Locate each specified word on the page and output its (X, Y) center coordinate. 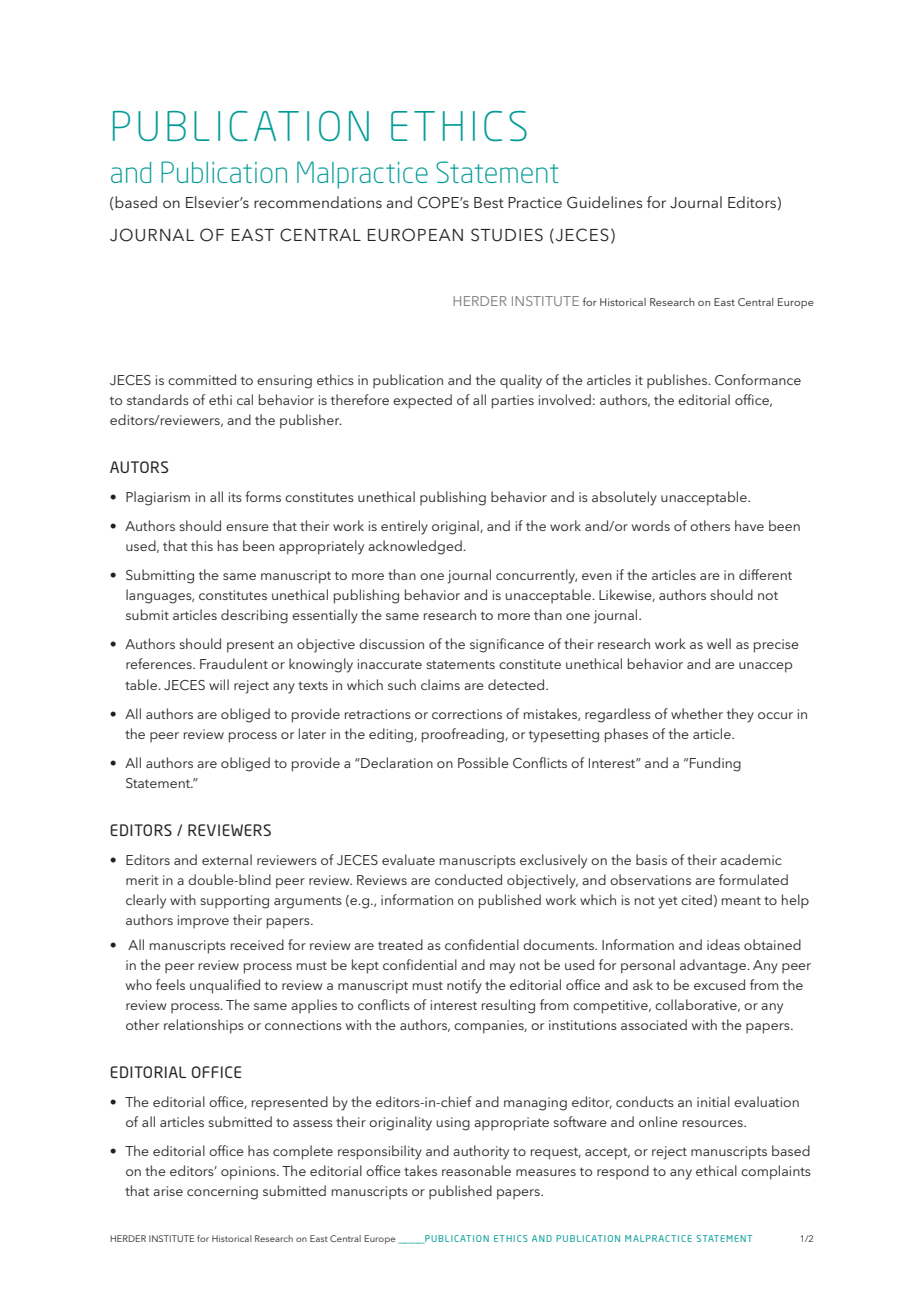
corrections (467, 714)
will (219, 684)
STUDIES (507, 235)
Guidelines (605, 202)
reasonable (476, 1170)
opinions (249, 1173)
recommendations (318, 202)
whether (697, 713)
